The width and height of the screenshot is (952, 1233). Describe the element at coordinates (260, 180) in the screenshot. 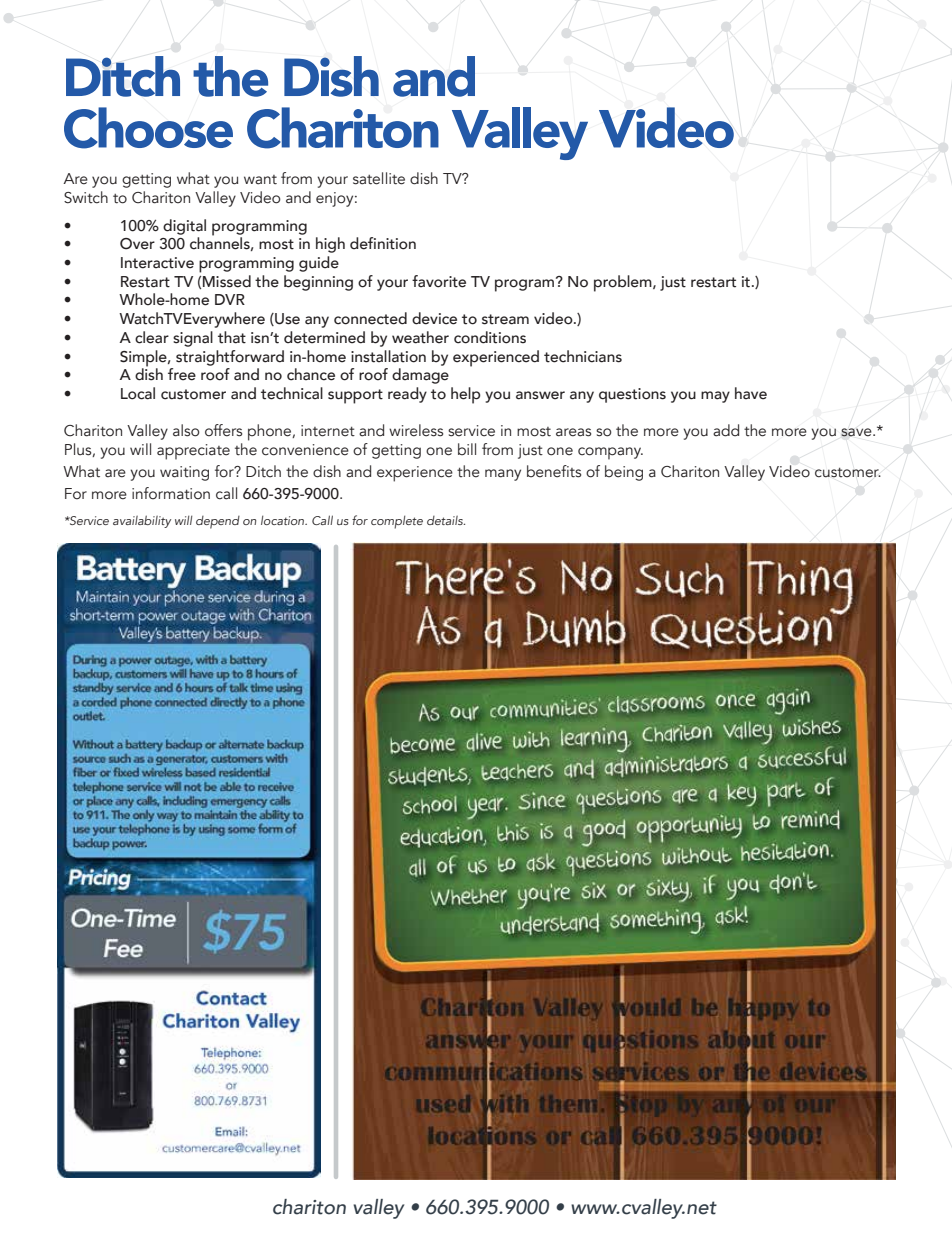

I see `want` at that location.
